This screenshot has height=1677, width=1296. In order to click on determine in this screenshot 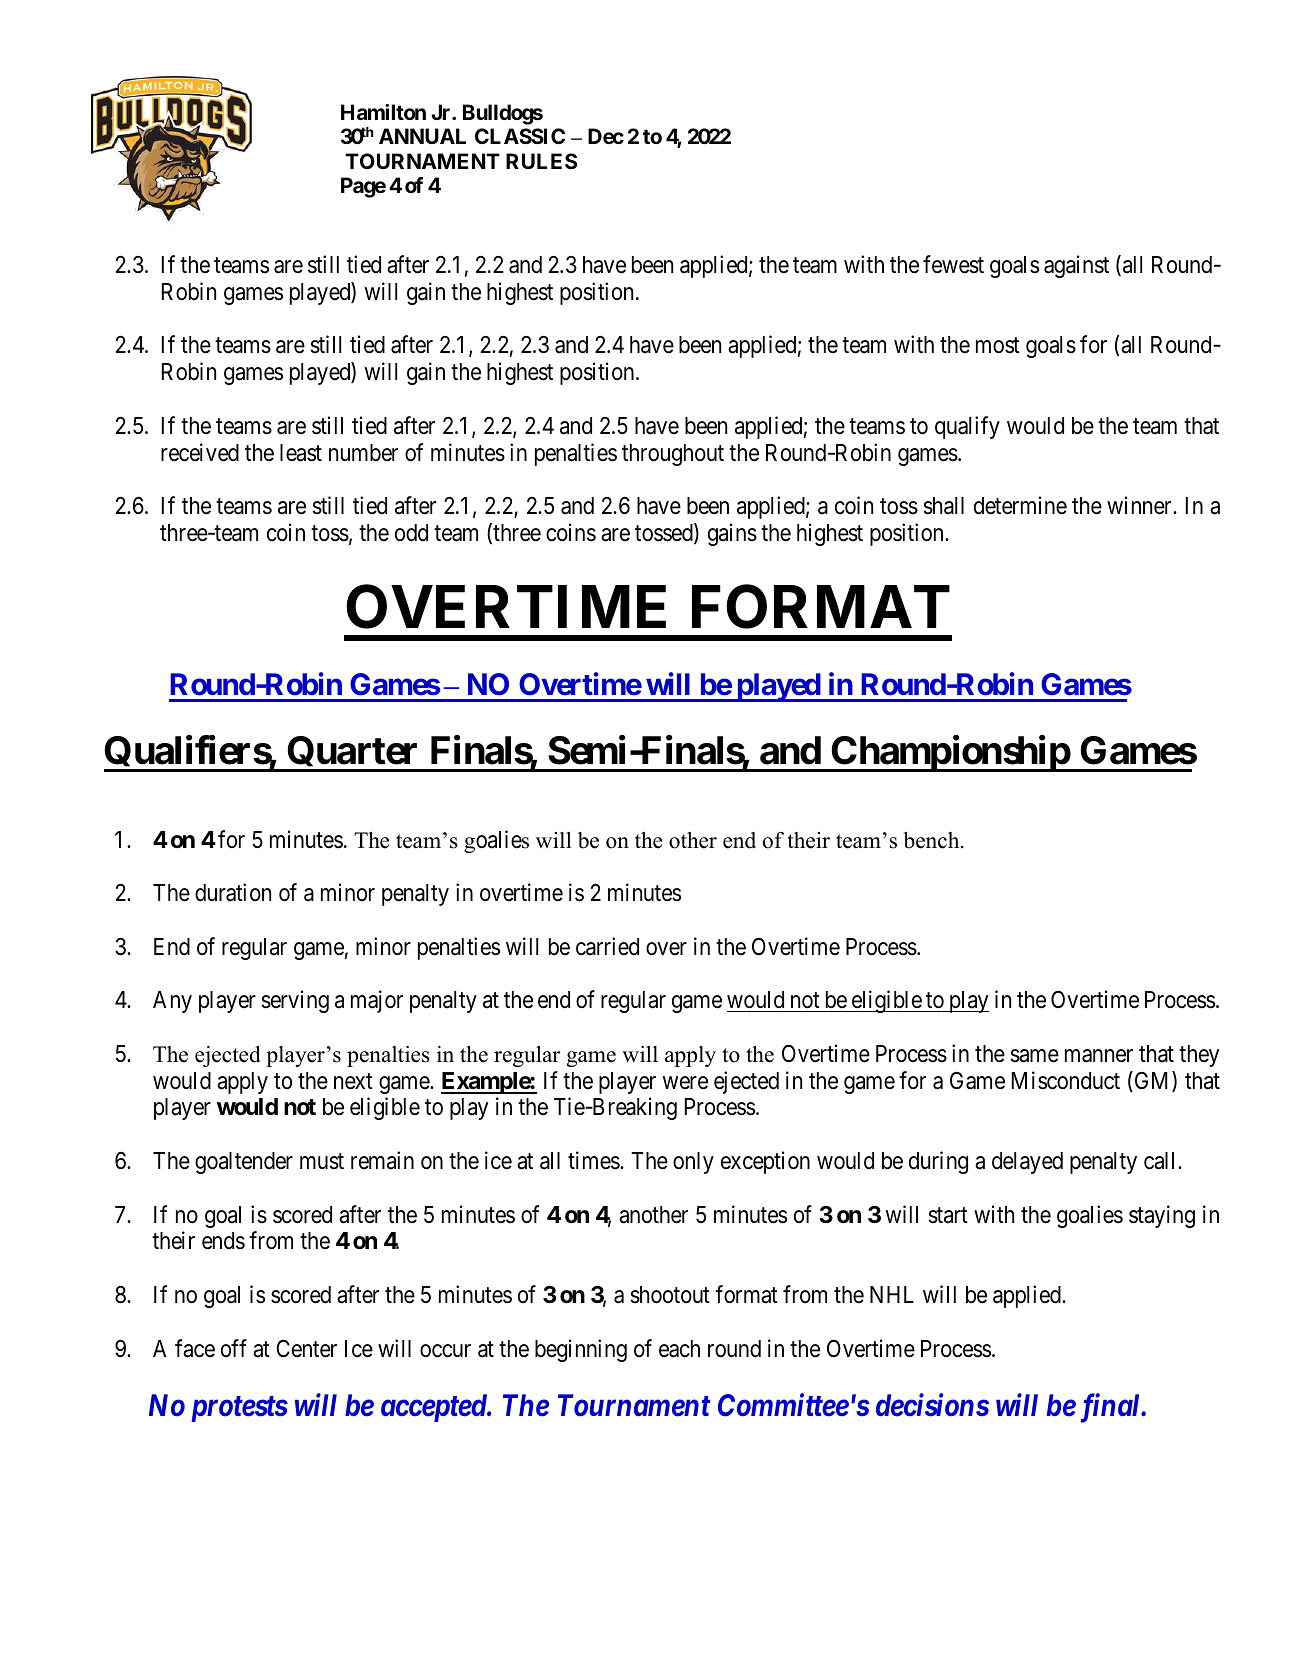, I will do `click(1020, 505)`.
